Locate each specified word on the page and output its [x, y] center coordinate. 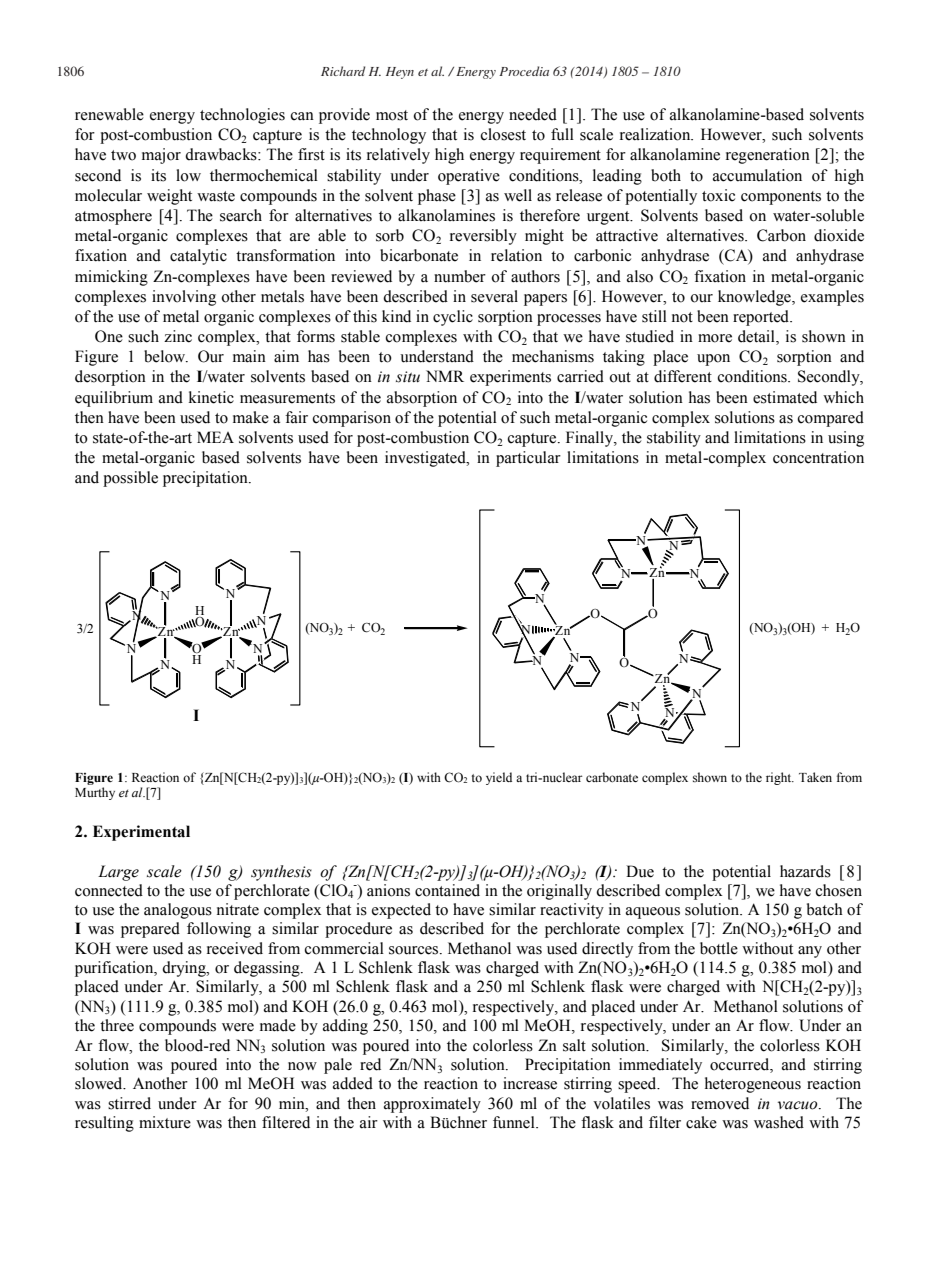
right [780, 778]
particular [528, 459]
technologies [242, 116]
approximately [432, 1105]
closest [503, 134]
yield [499, 778]
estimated [785, 397]
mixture [165, 1122]
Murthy [95, 793]
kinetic [211, 397]
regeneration [768, 156]
